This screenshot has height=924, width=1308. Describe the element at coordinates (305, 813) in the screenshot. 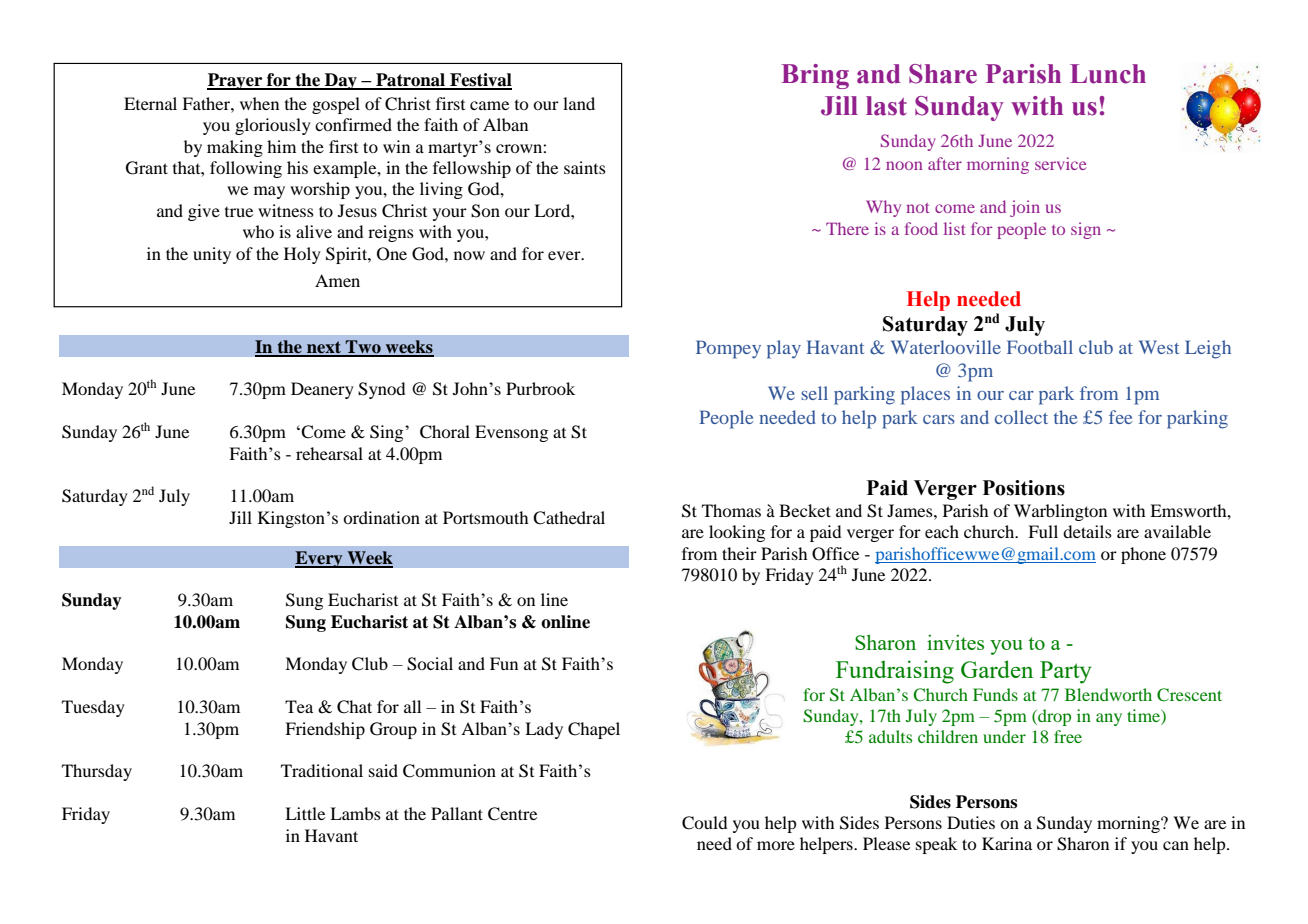

I see `Little` at that location.
